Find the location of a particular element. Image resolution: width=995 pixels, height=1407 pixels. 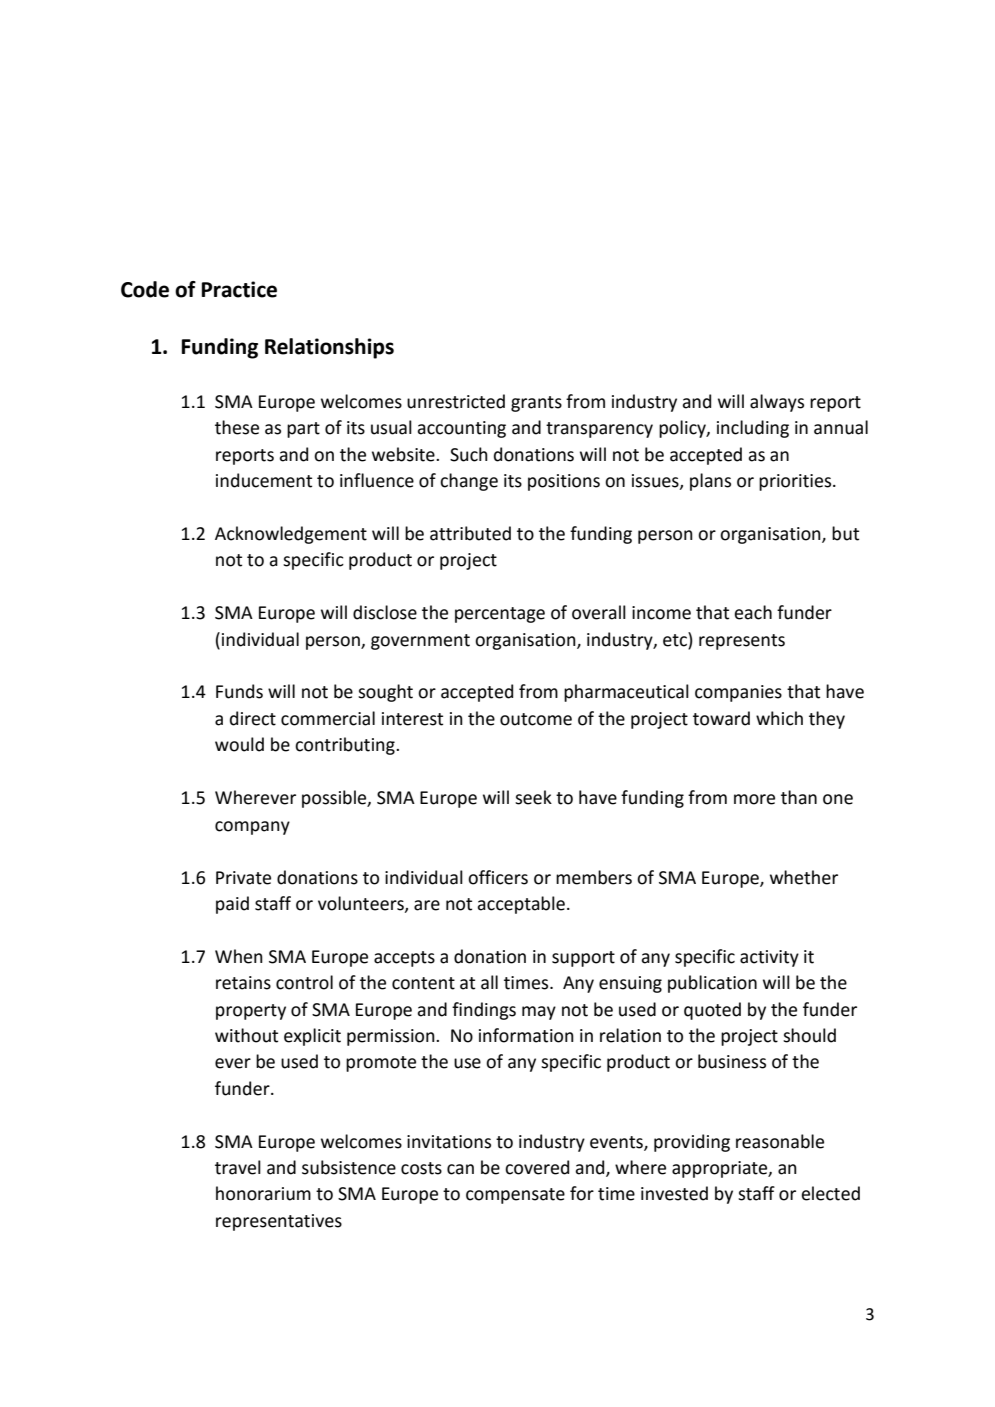

would is located at coordinates (239, 744).
